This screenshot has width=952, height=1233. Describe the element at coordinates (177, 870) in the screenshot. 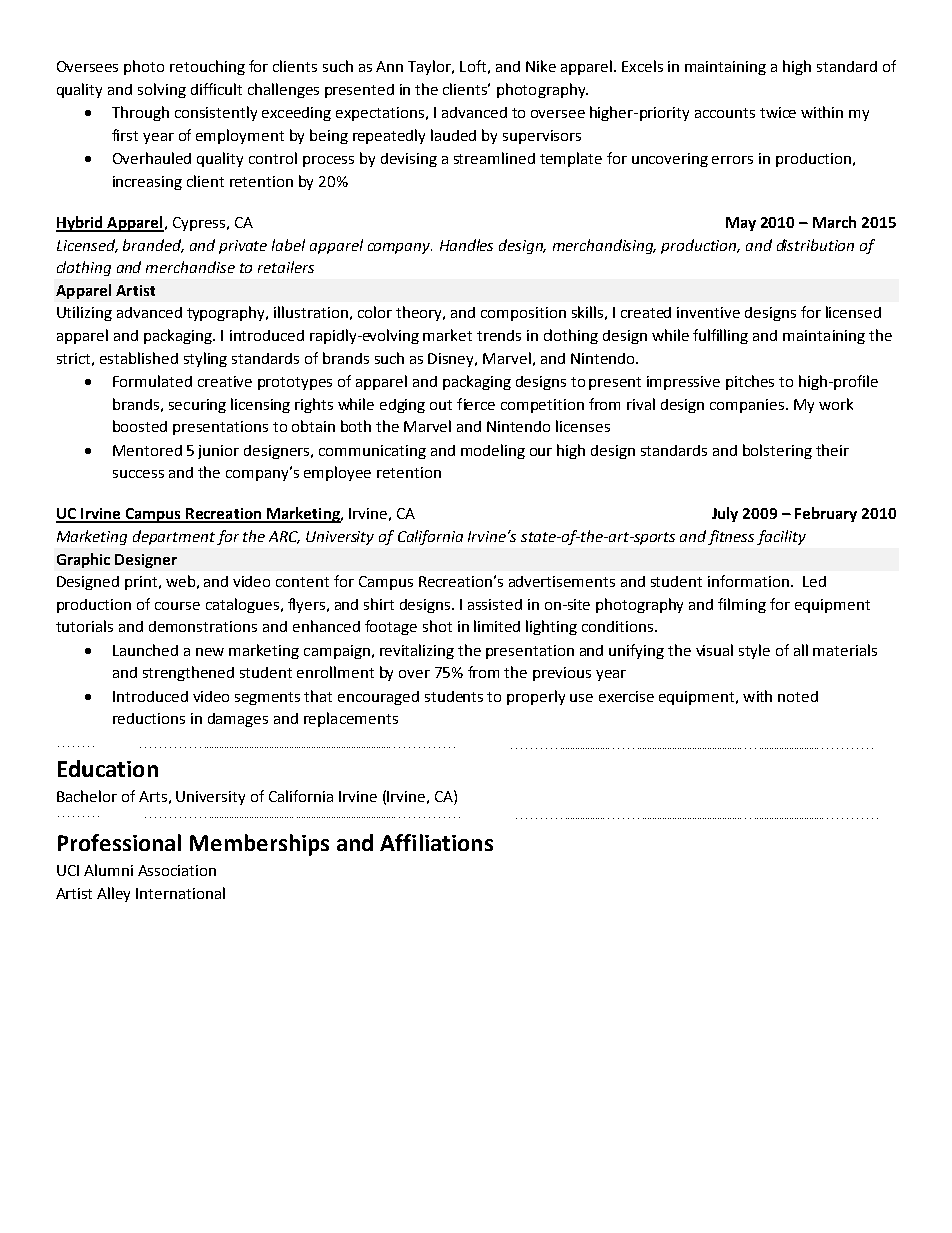

I see `Association` at that location.
